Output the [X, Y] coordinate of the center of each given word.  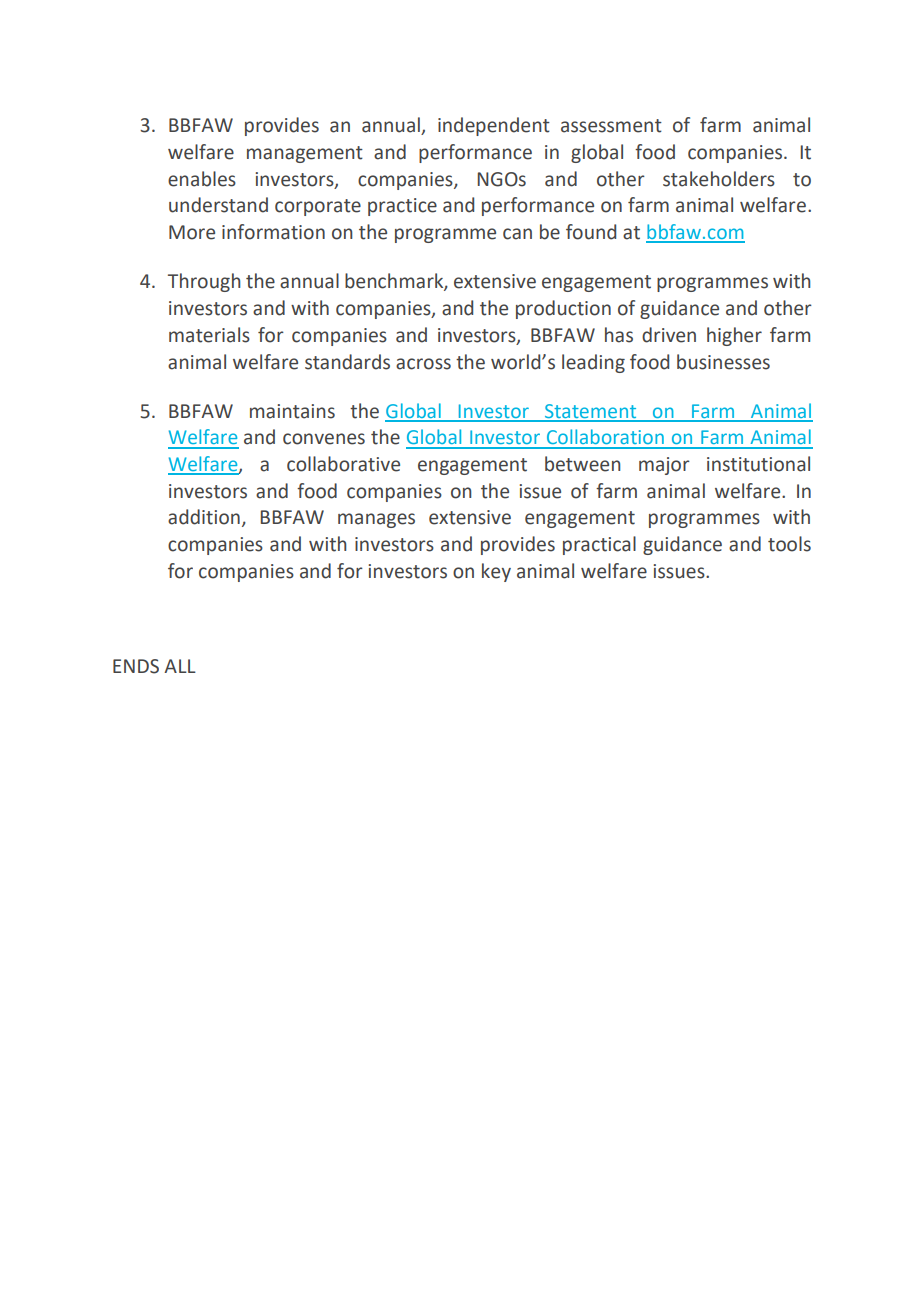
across [423, 364]
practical [599, 545]
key [496, 572]
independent [494, 126]
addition [204, 517]
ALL [180, 666]
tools [789, 544]
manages [376, 520]
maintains [292, 411]
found [591, 232]
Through [204, 282]
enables [202, 179]
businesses [723, 362]
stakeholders [719, 179]
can [517, 234]
